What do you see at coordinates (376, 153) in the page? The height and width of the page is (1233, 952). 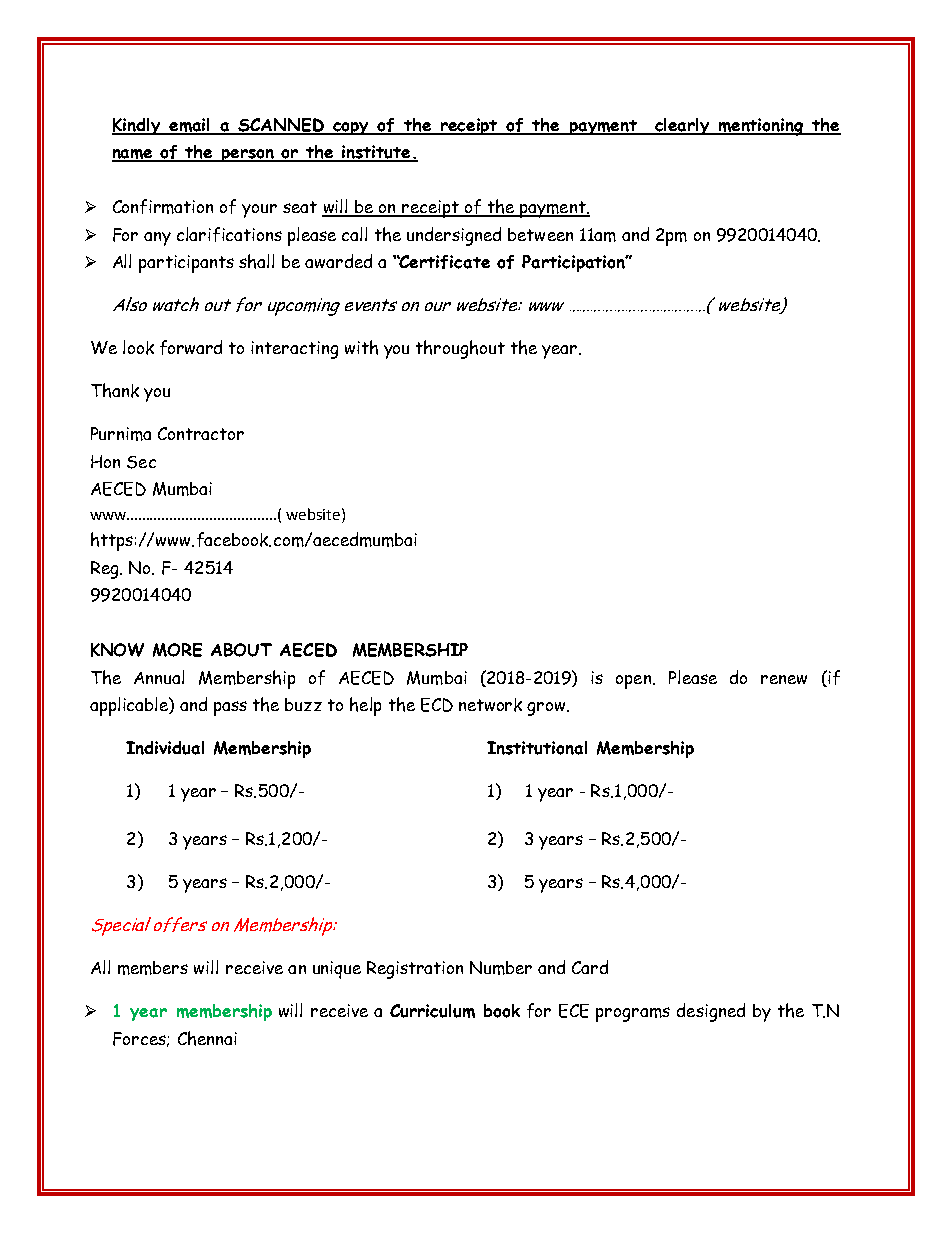 I see `institute` at bounding box center [376, 153].
